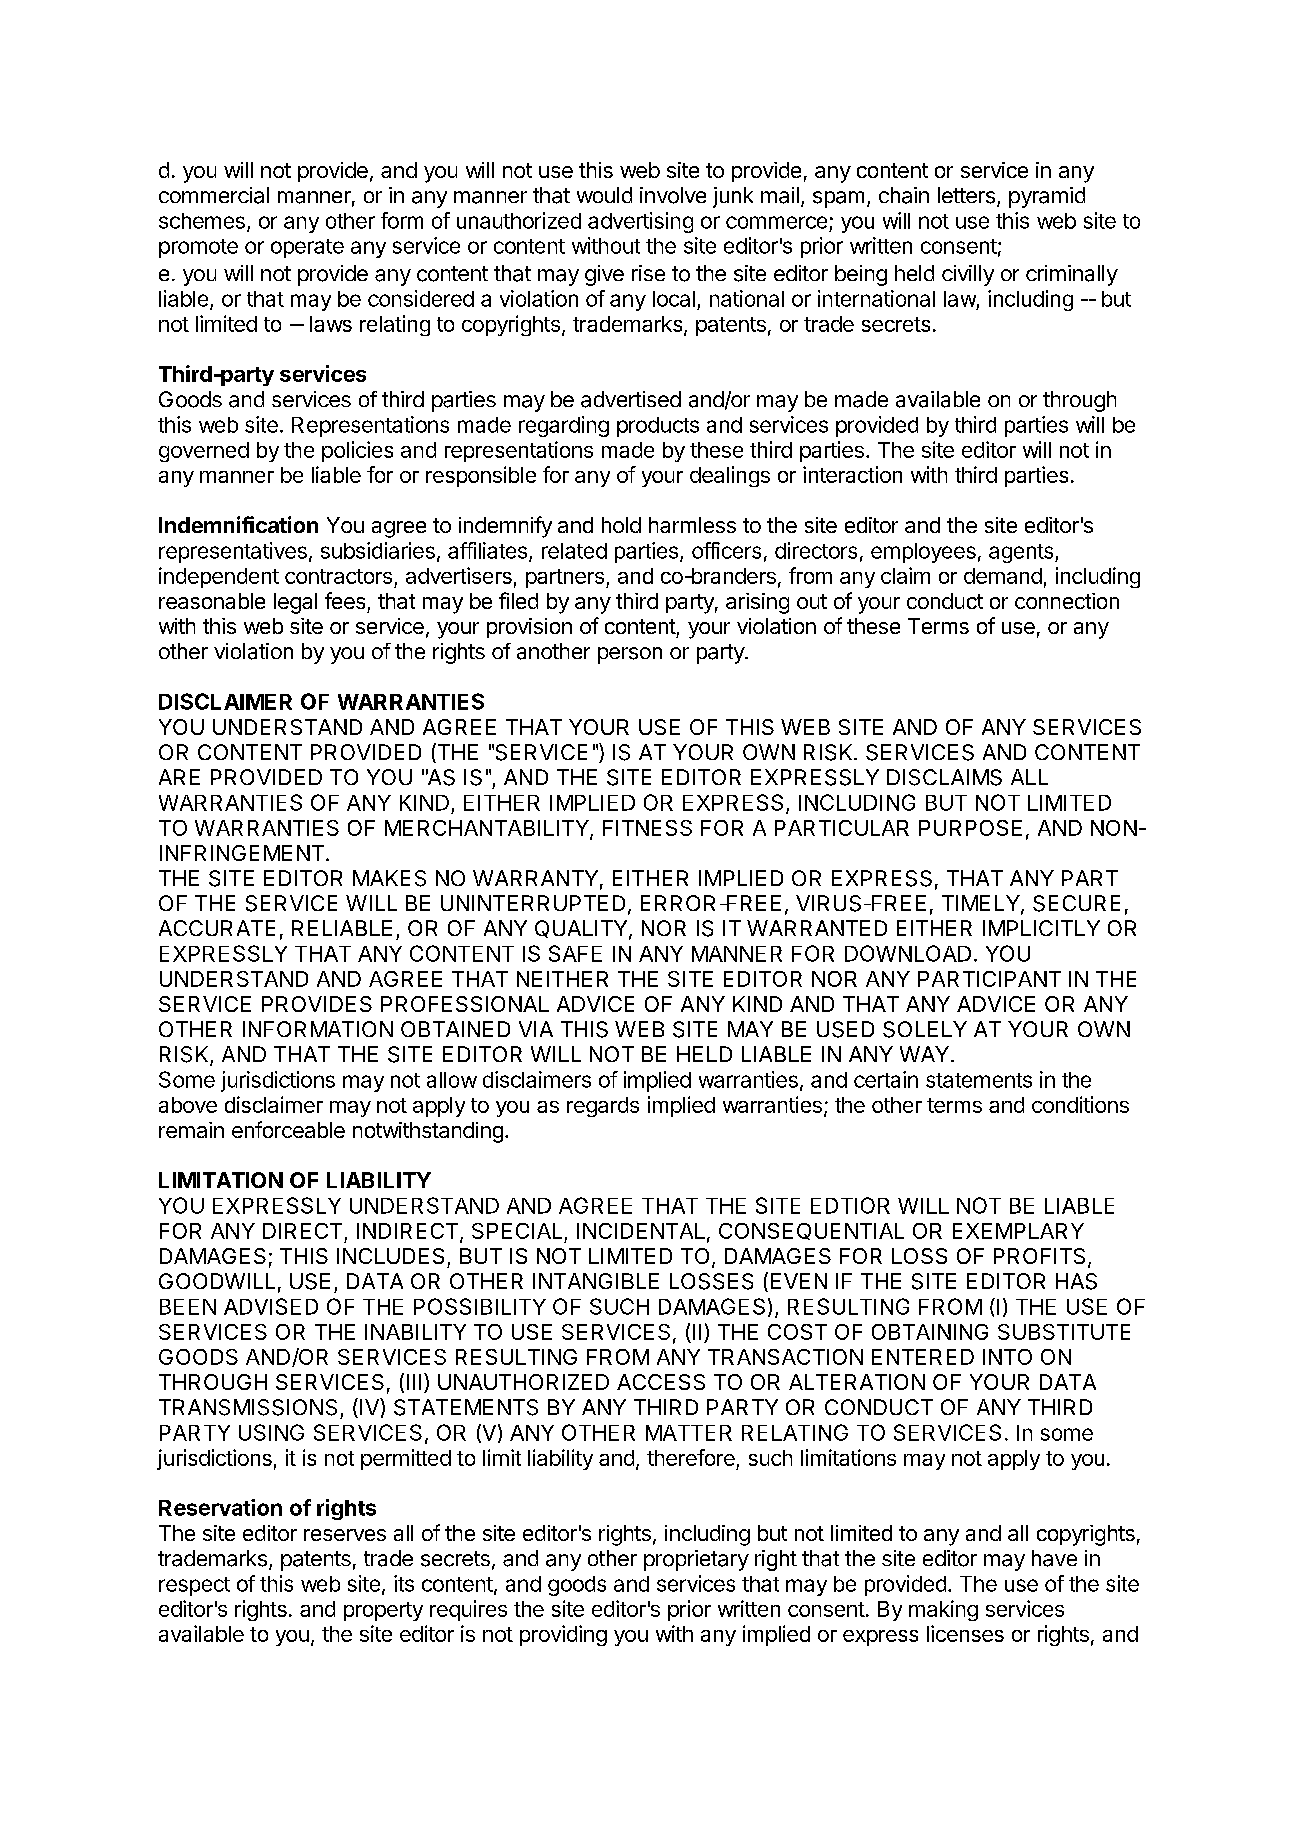 This screenshot has width=1304, height=1845. I want to click on reserves, so click(345, 1535).
